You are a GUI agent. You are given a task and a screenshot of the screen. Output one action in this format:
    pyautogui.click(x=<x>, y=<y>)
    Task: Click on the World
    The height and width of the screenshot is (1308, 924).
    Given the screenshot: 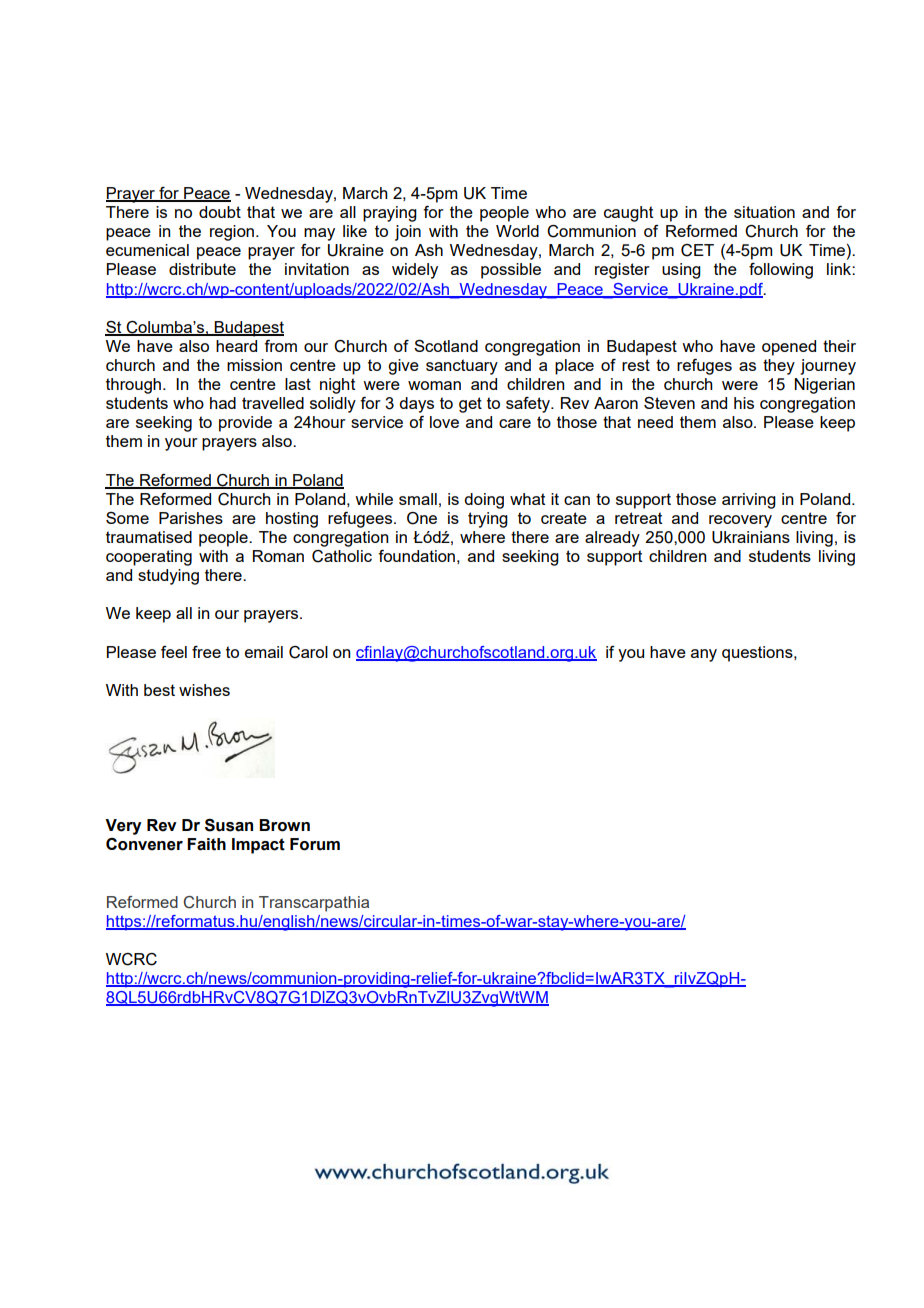 What is the action you would take?
    pyautogui.click(x=517, y=231)
